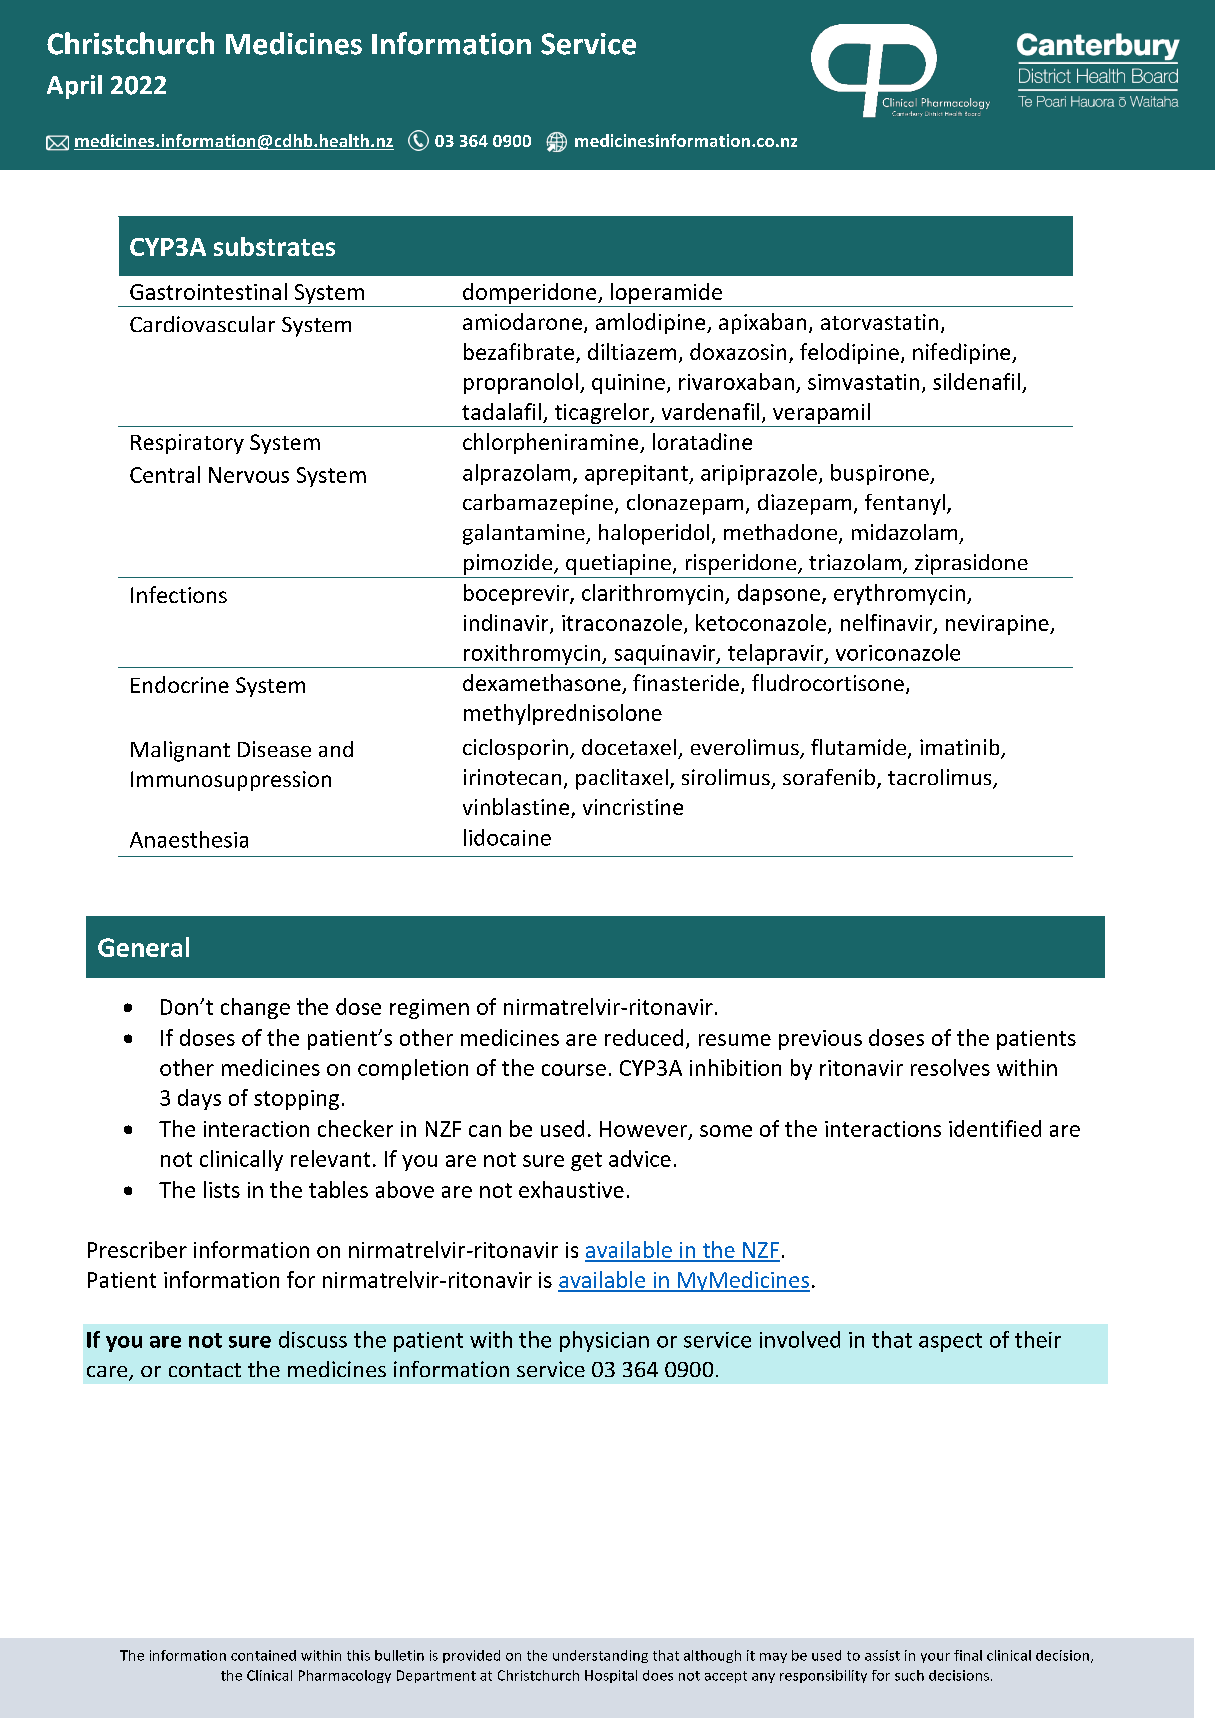  What do you see at coordinates (263, 1655) in the screenshot?
I see `contained` at bounding box center [263, 1655].
